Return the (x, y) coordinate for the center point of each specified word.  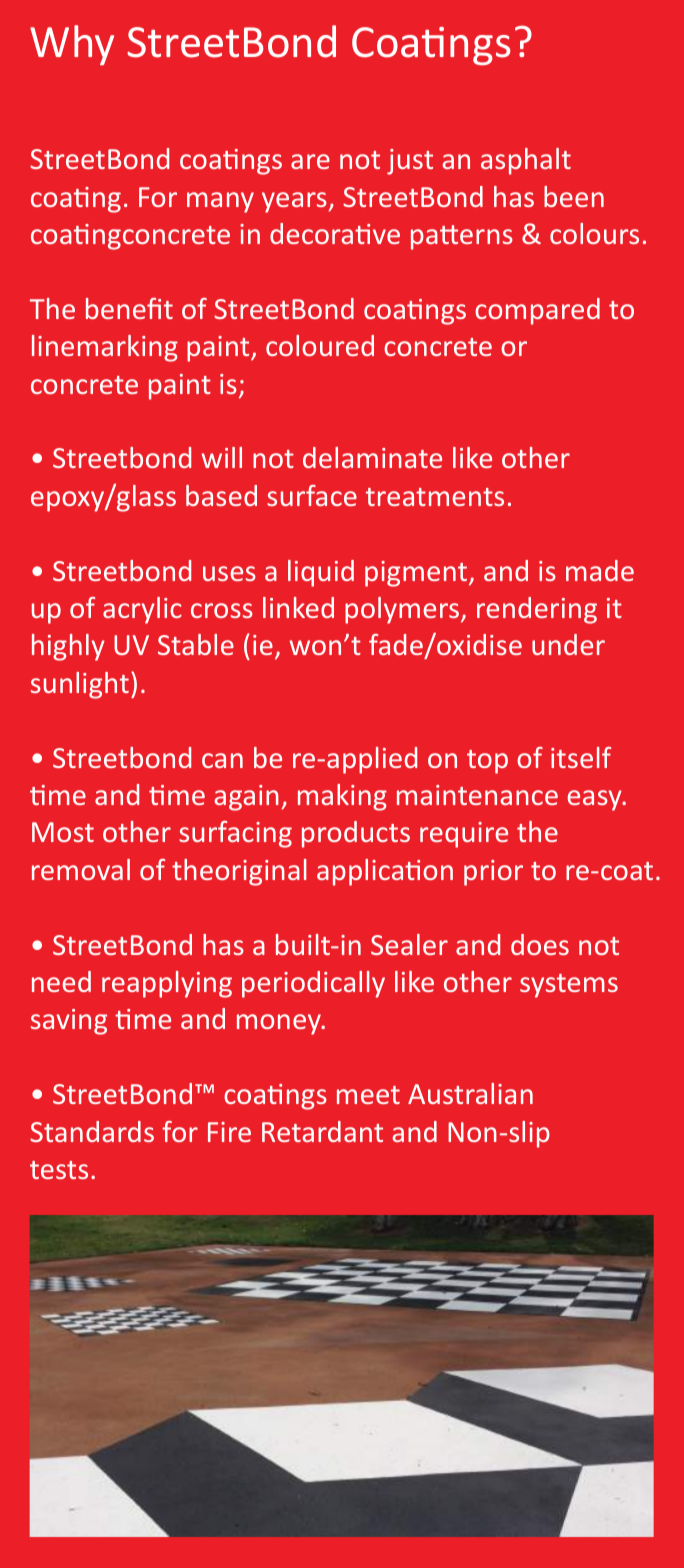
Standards (92, 1131)
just (410, 162)
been (574, 196)
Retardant (322, 1131)
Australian (470, 1093)
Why (72, 45)
